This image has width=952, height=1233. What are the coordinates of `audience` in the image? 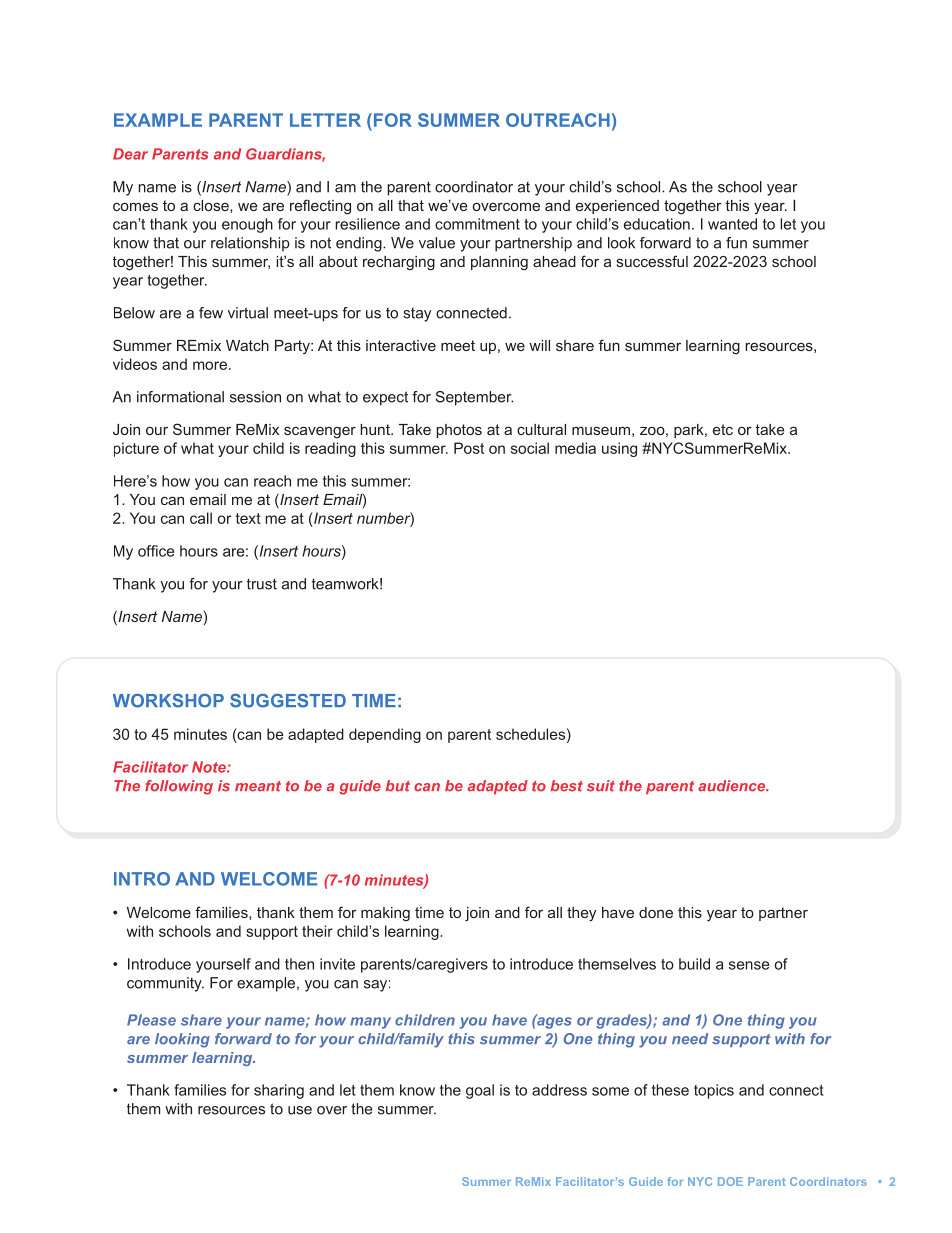 It's located at (733, 786).
